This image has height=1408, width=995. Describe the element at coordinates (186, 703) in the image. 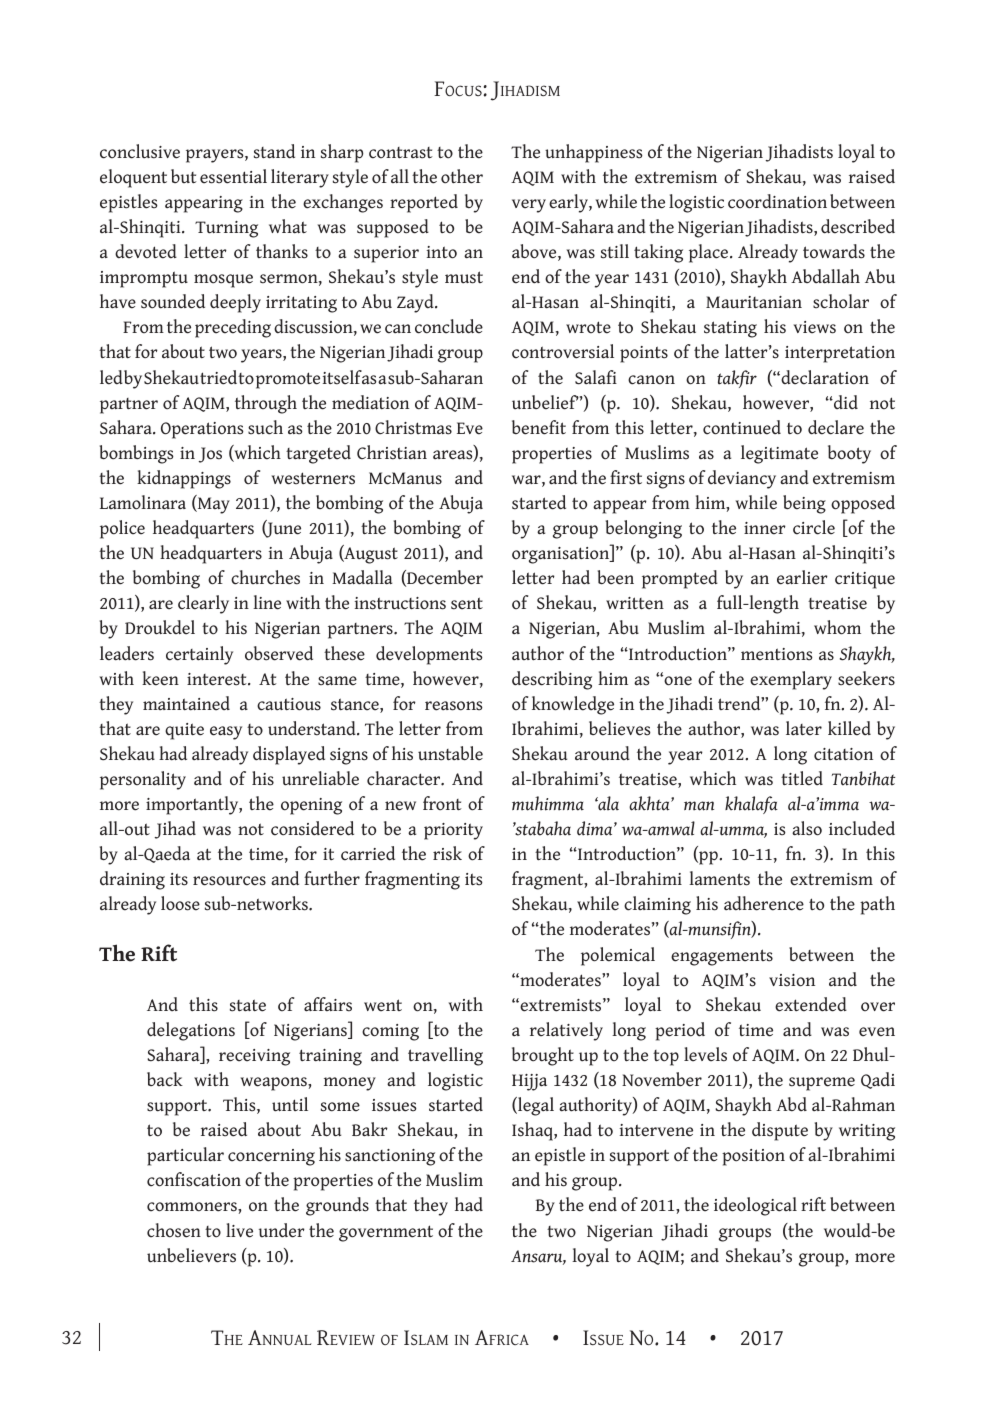

I see `maintained` at that location.
